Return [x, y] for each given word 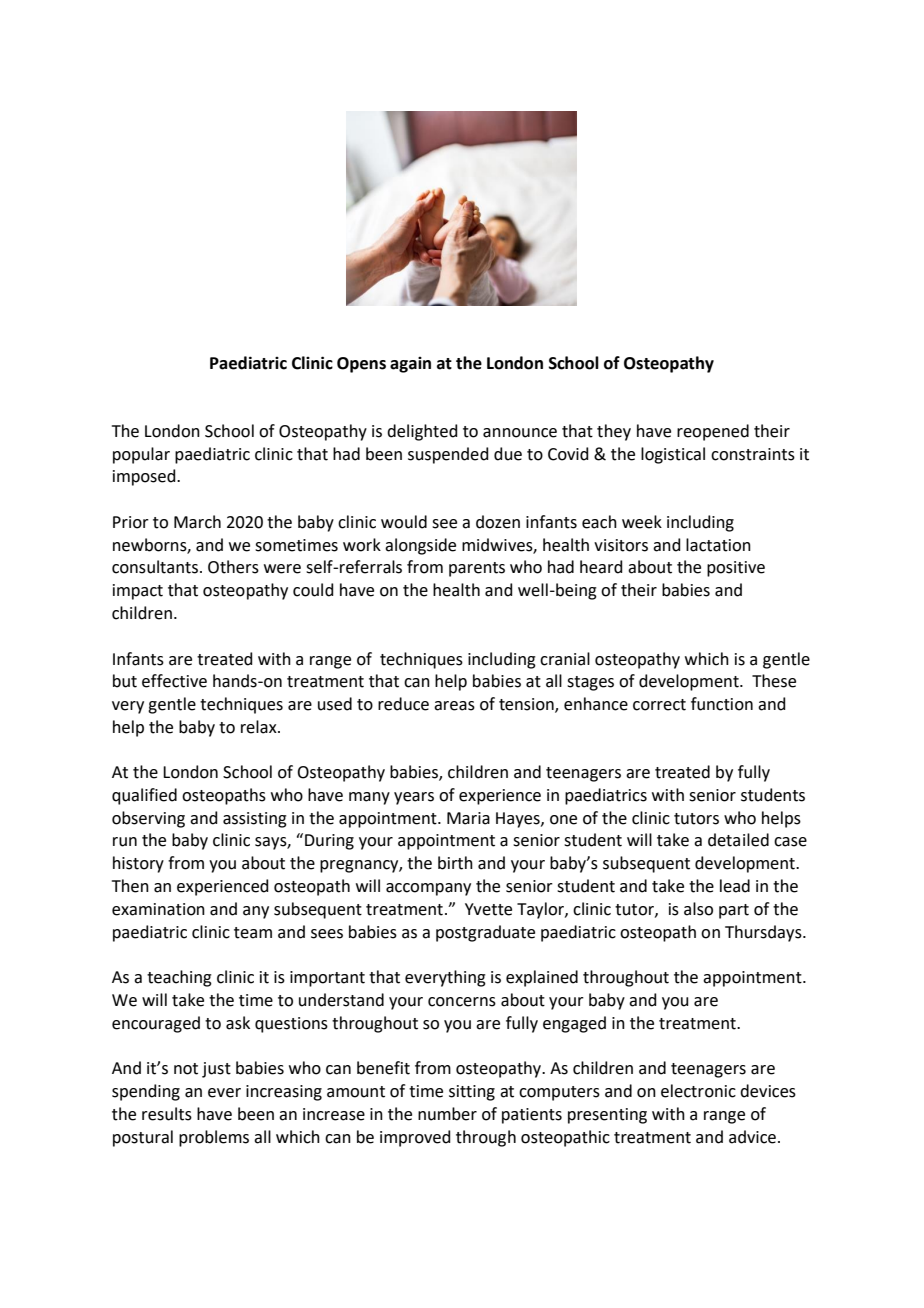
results [167, 1114]
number [447, 1114]
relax [260, 727]
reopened [713, 432]
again [410, 365]
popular [141, 455]
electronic [698, 1091]
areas [454, 706]
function [722, 704]
